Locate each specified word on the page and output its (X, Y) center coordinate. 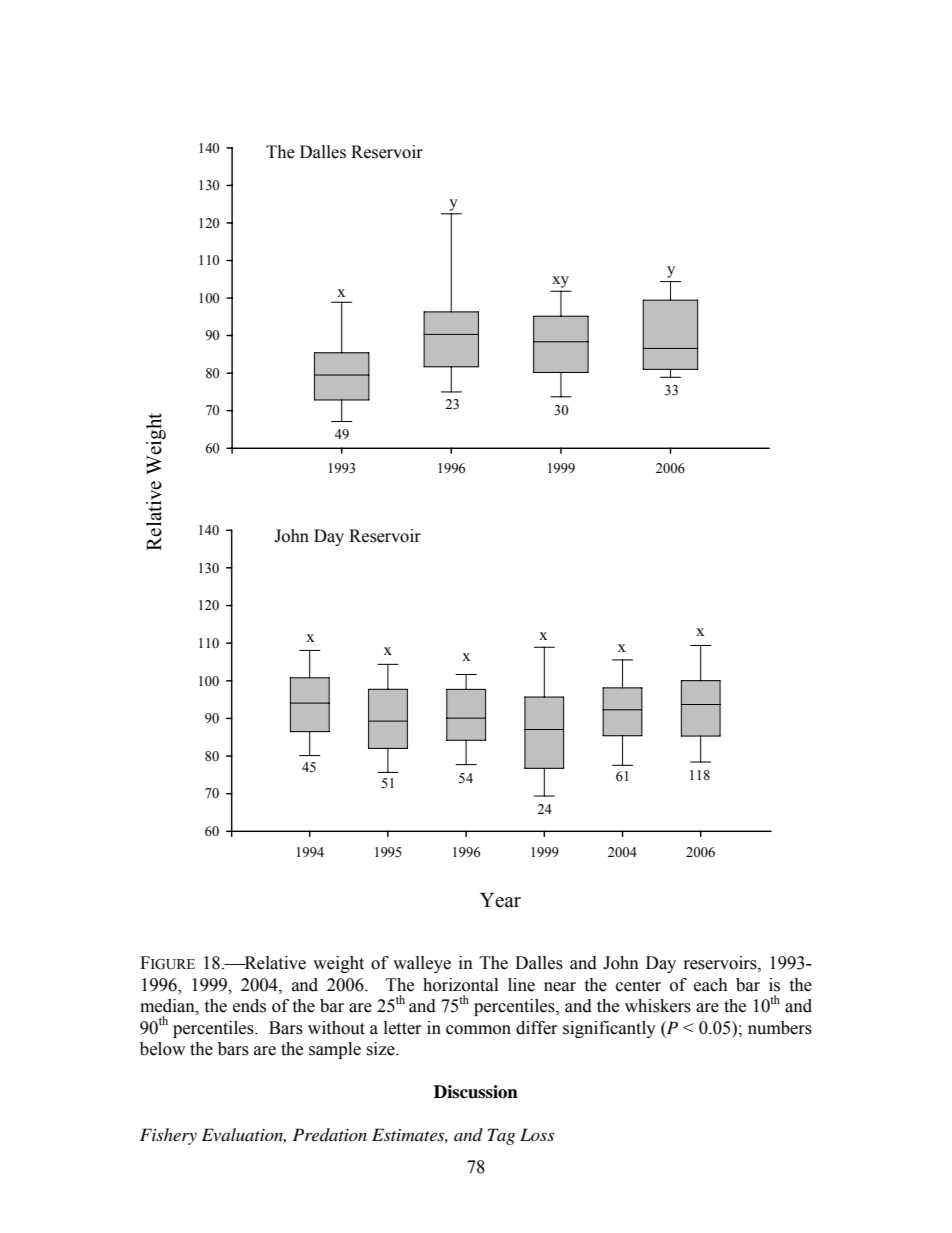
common (478, 1030)
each (711, 985)
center (638, 986)
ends (249, 1006)
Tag (501, 1136)
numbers (780, 1028)
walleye (422, 964)
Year (500, 900)
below (162, 1049)
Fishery (168, 1136)
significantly (609, 1029)
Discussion (476, 1092)
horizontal (460, 985)
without (336, 1028)
